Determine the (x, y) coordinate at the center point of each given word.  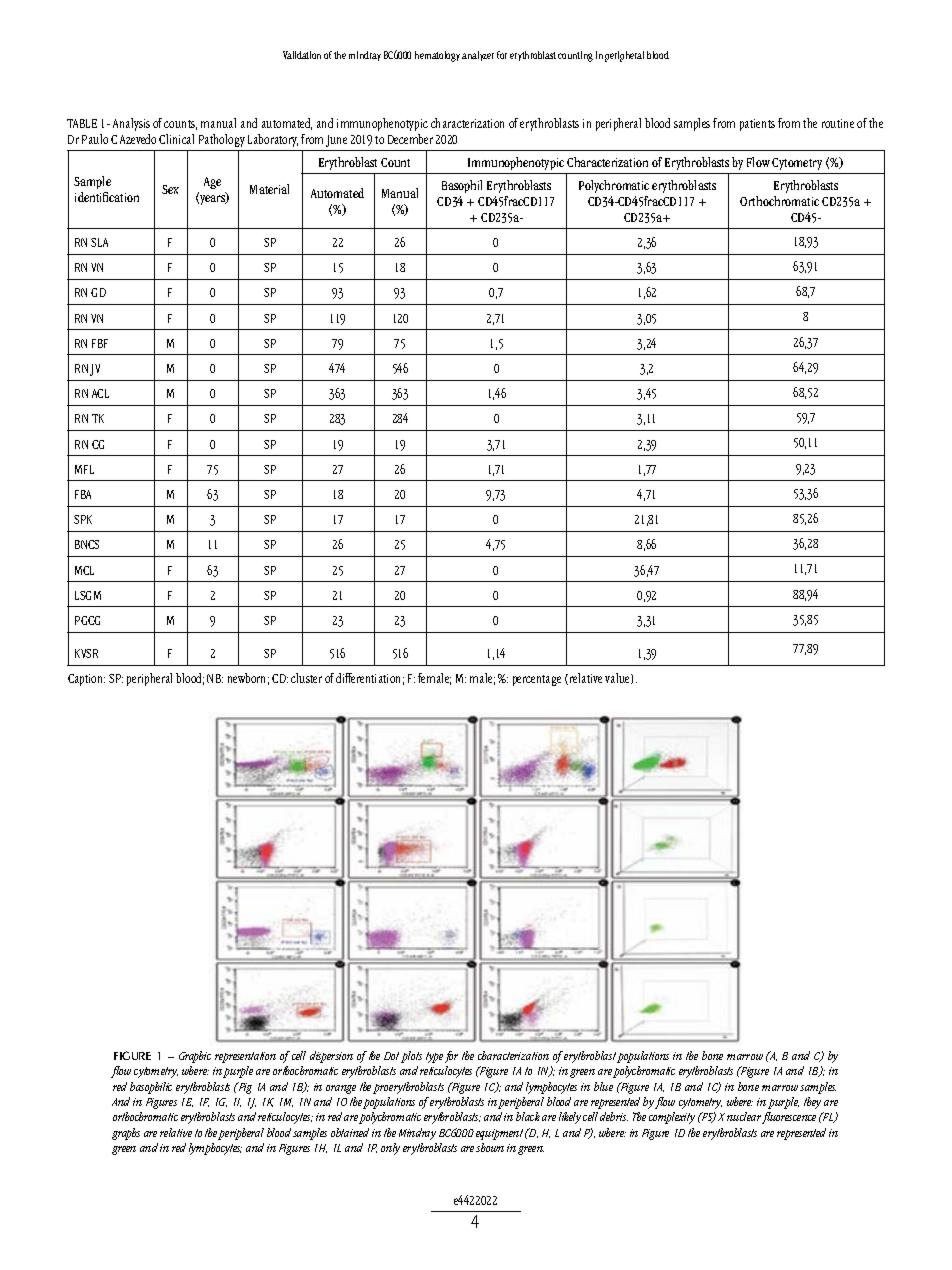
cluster (306, 678)
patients (757, 125)
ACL (100, 393)
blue (603, 1086)
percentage (537, 680)
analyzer (478, 56)
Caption (86, 680)
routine (838, 123)
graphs (126, 1134)
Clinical (176, 139)
